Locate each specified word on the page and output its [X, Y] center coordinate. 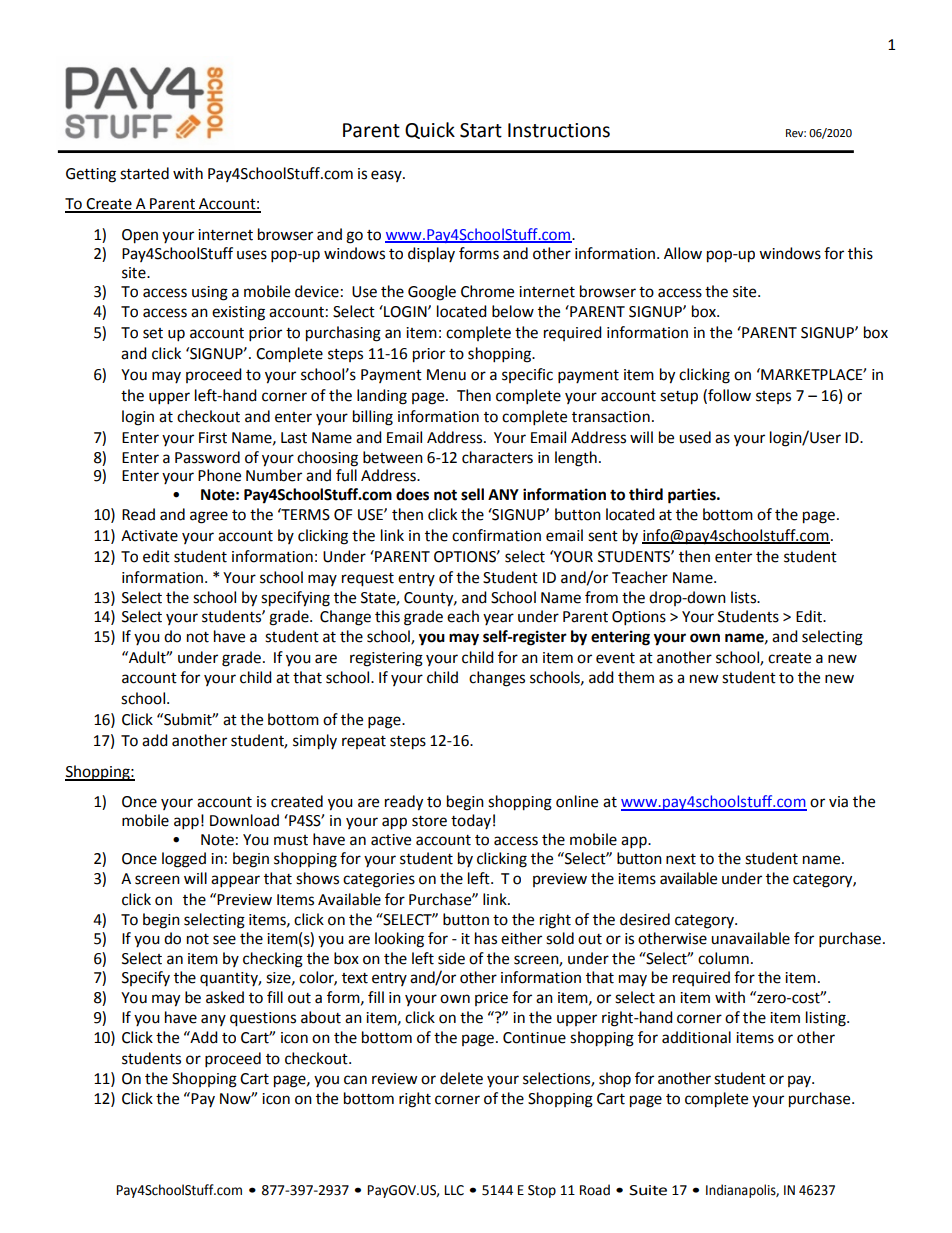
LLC [454, 1190]
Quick [430, 130]
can [355, 1080]
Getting [91, 175]
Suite [648, 1190]
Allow [683, 253]
